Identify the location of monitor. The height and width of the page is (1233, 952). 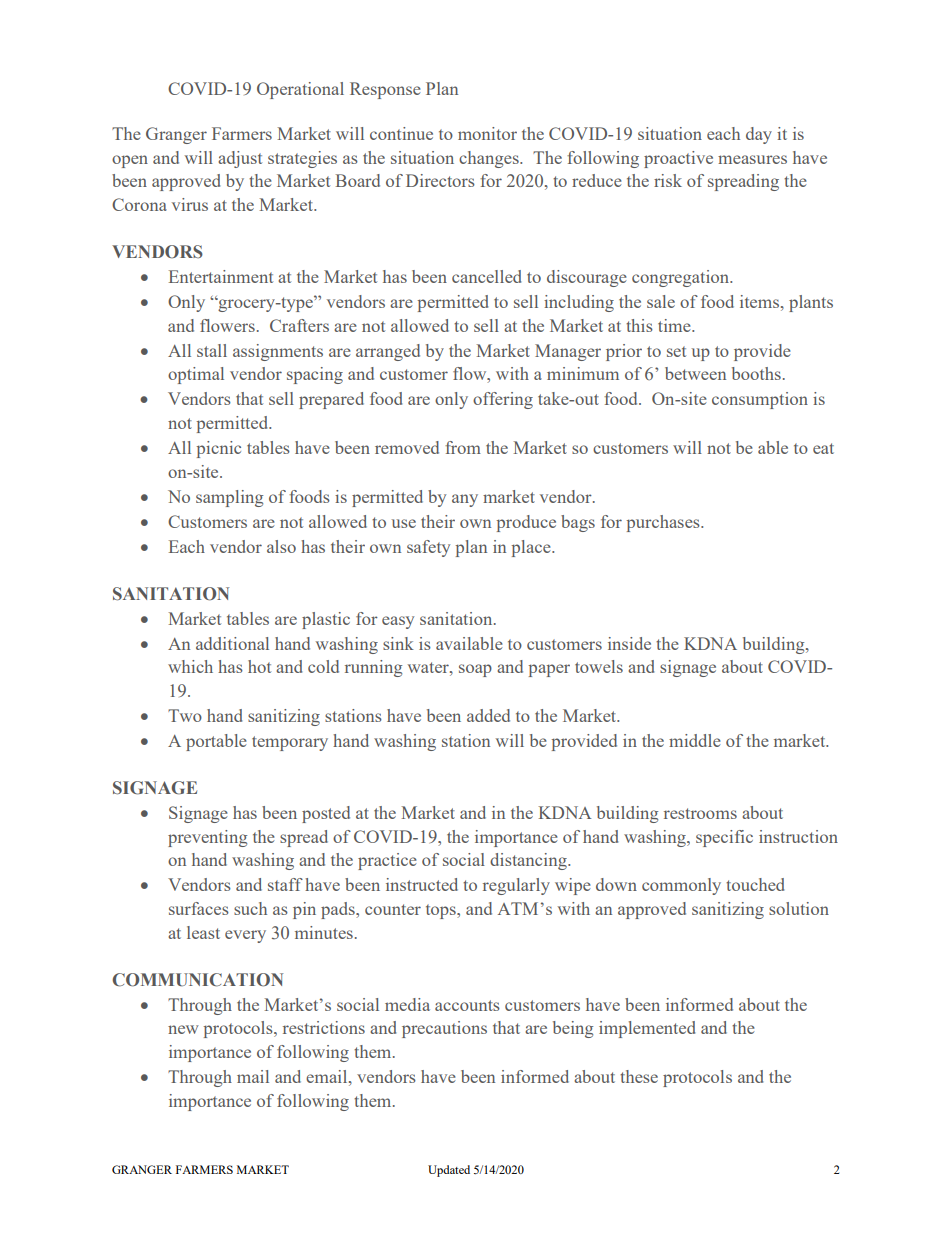
(487, 133).
